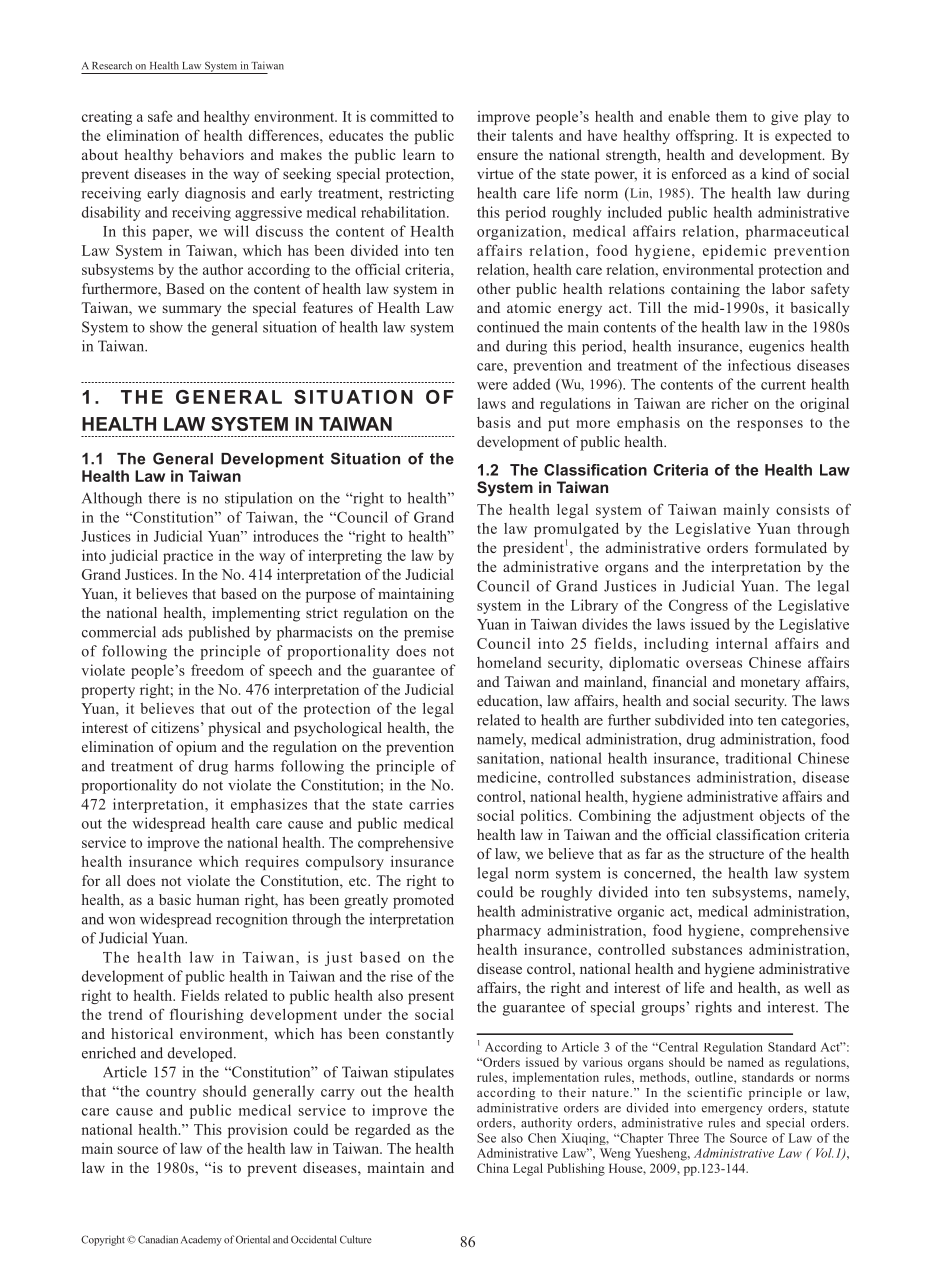  Describe the element at coordinates (429, 633) in the screenshot. I see `premise` at that location.
